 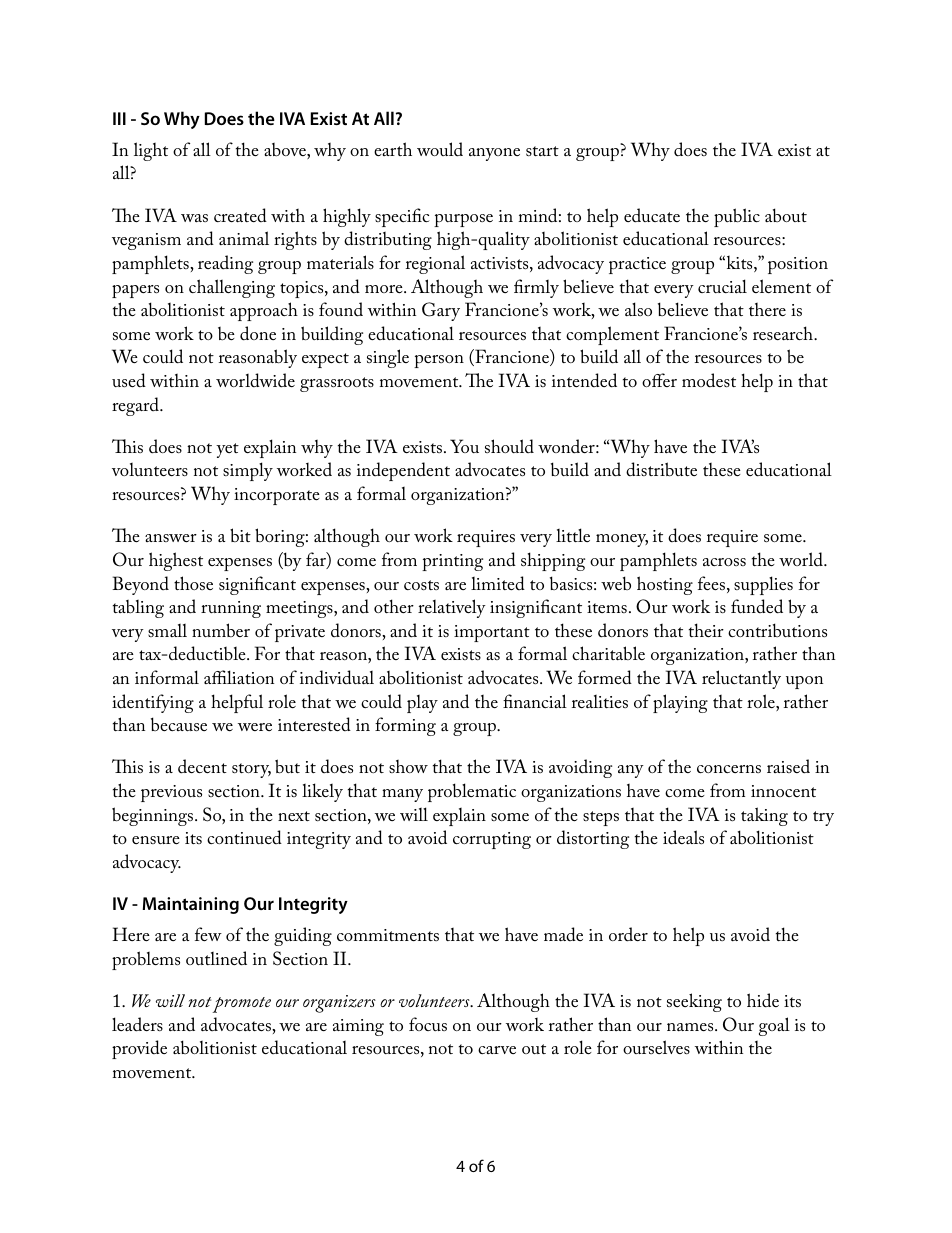 What do you see at coordinates (241, 1005) in the screenshot?
I see `promote` at bounding box center [241, 1005].
